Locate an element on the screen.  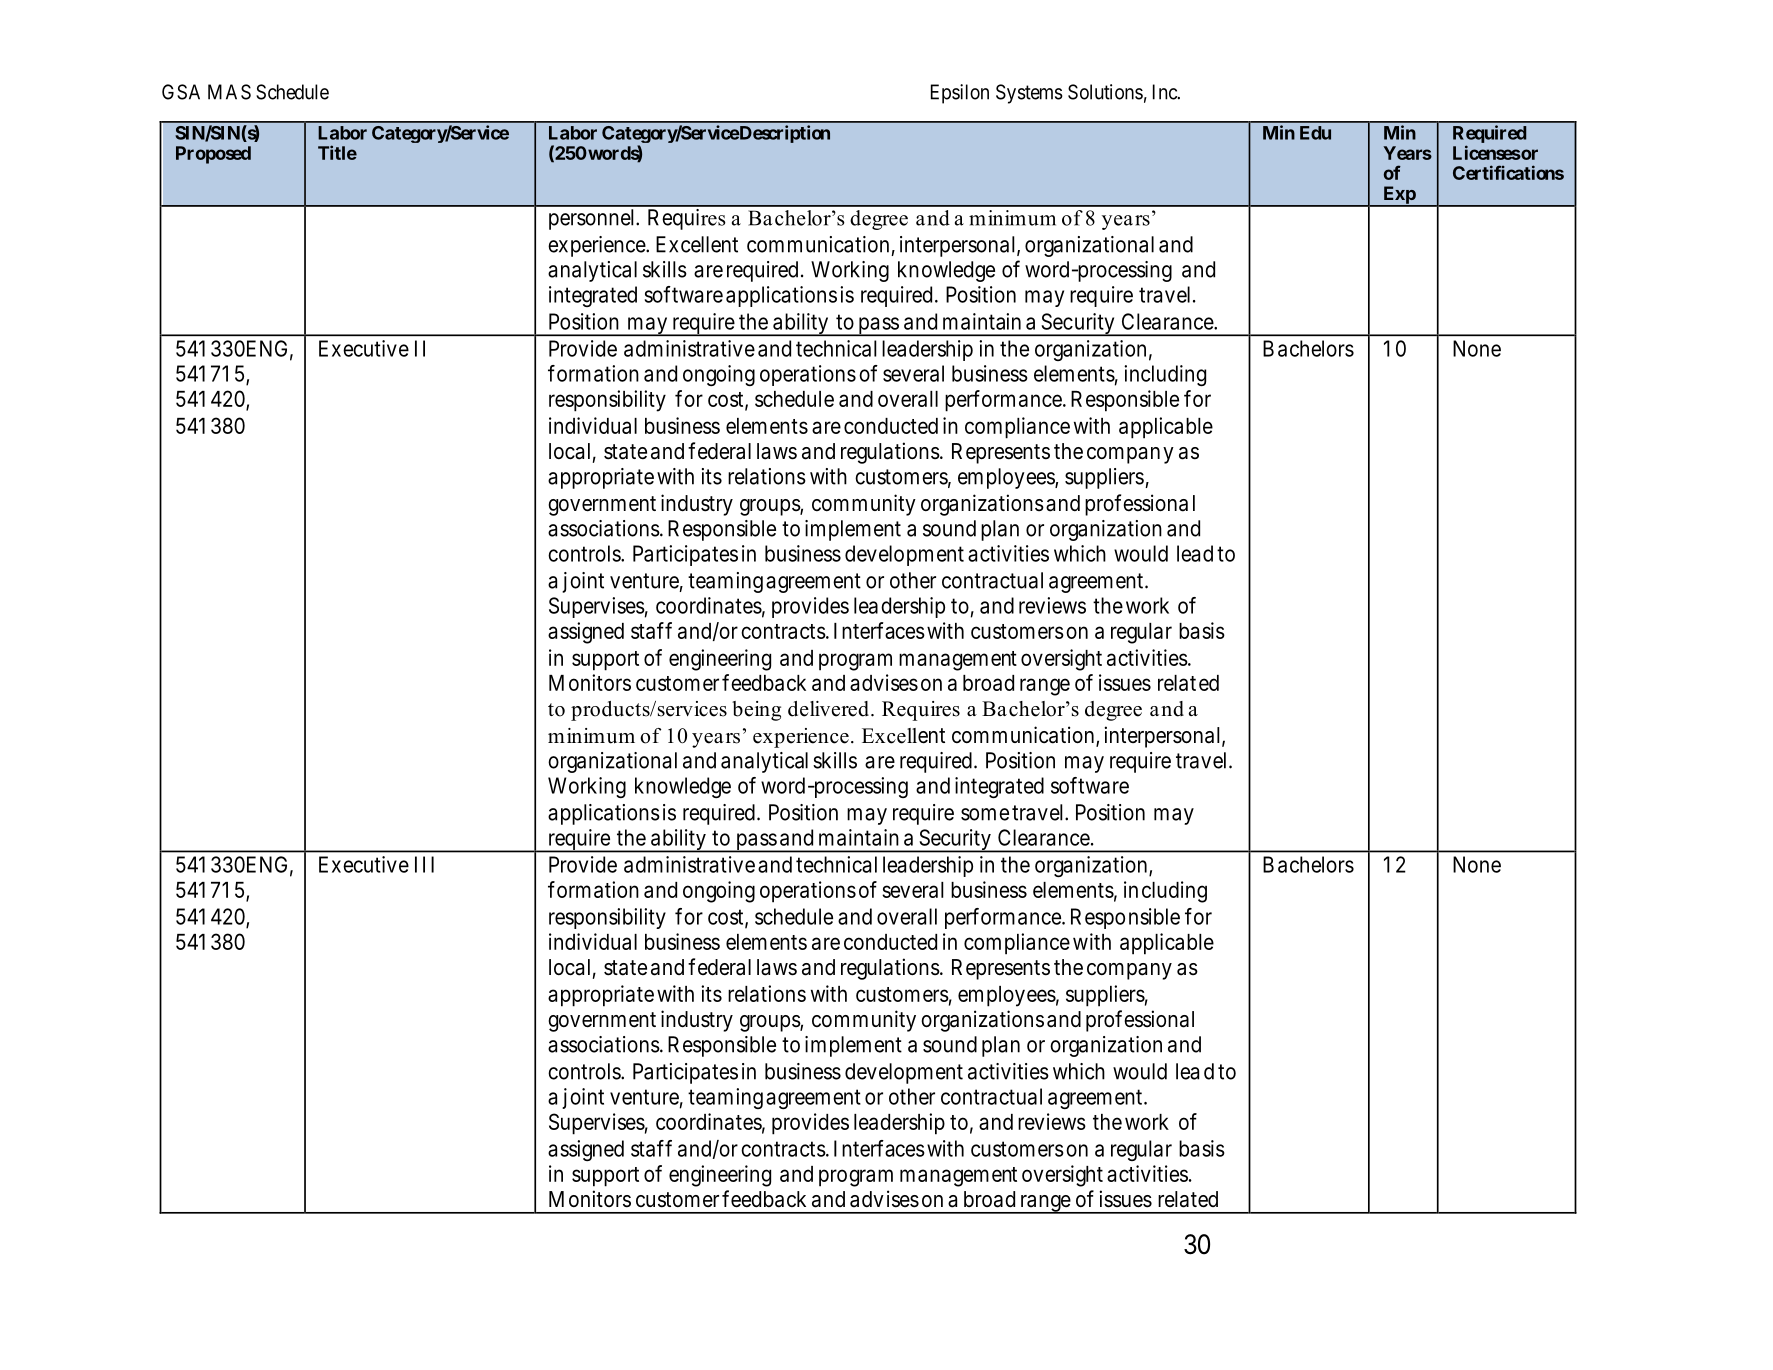
MAS is located at coordinates (229, 92).
